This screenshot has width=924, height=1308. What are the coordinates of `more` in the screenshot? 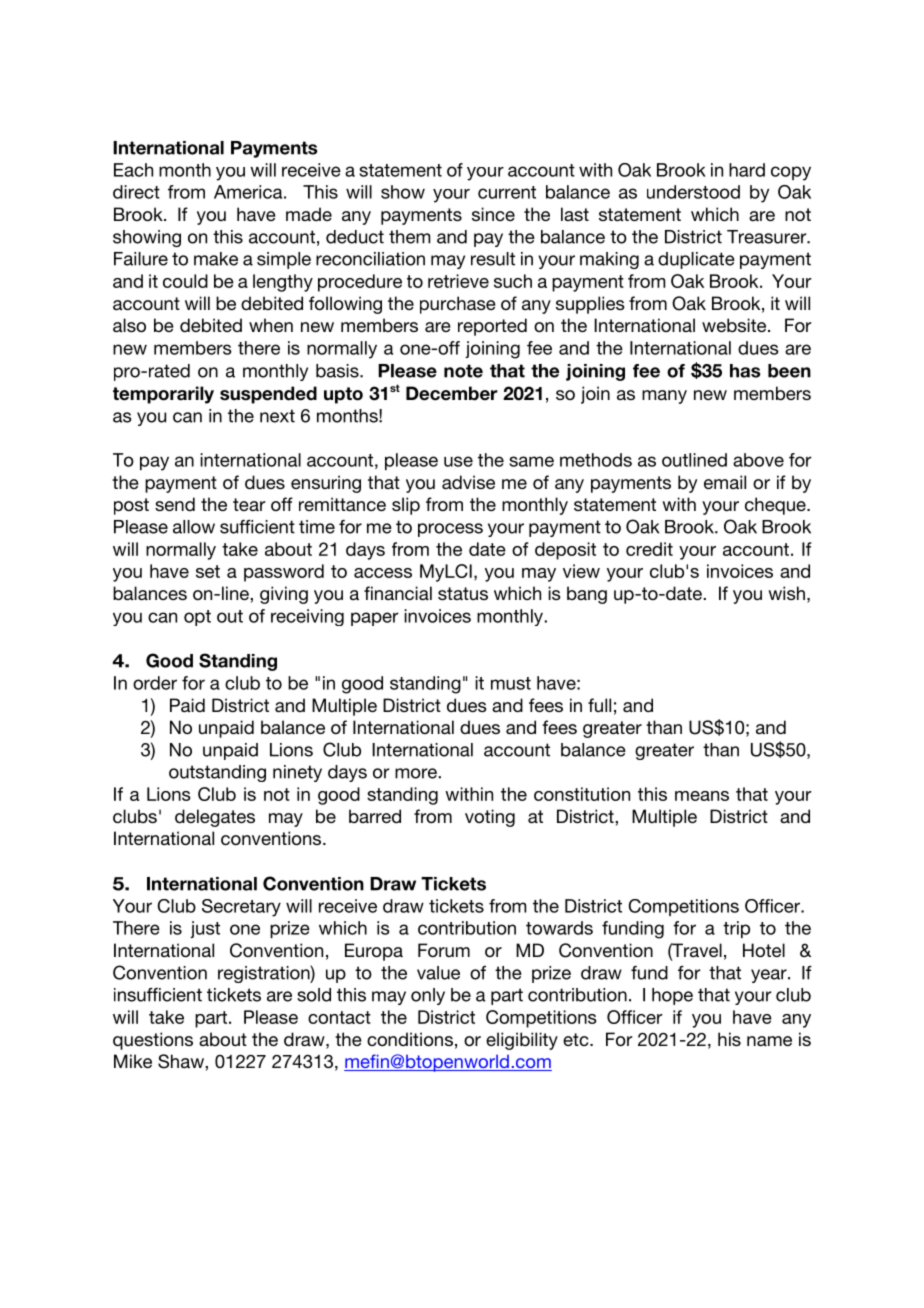 It's located at (417, 773).
